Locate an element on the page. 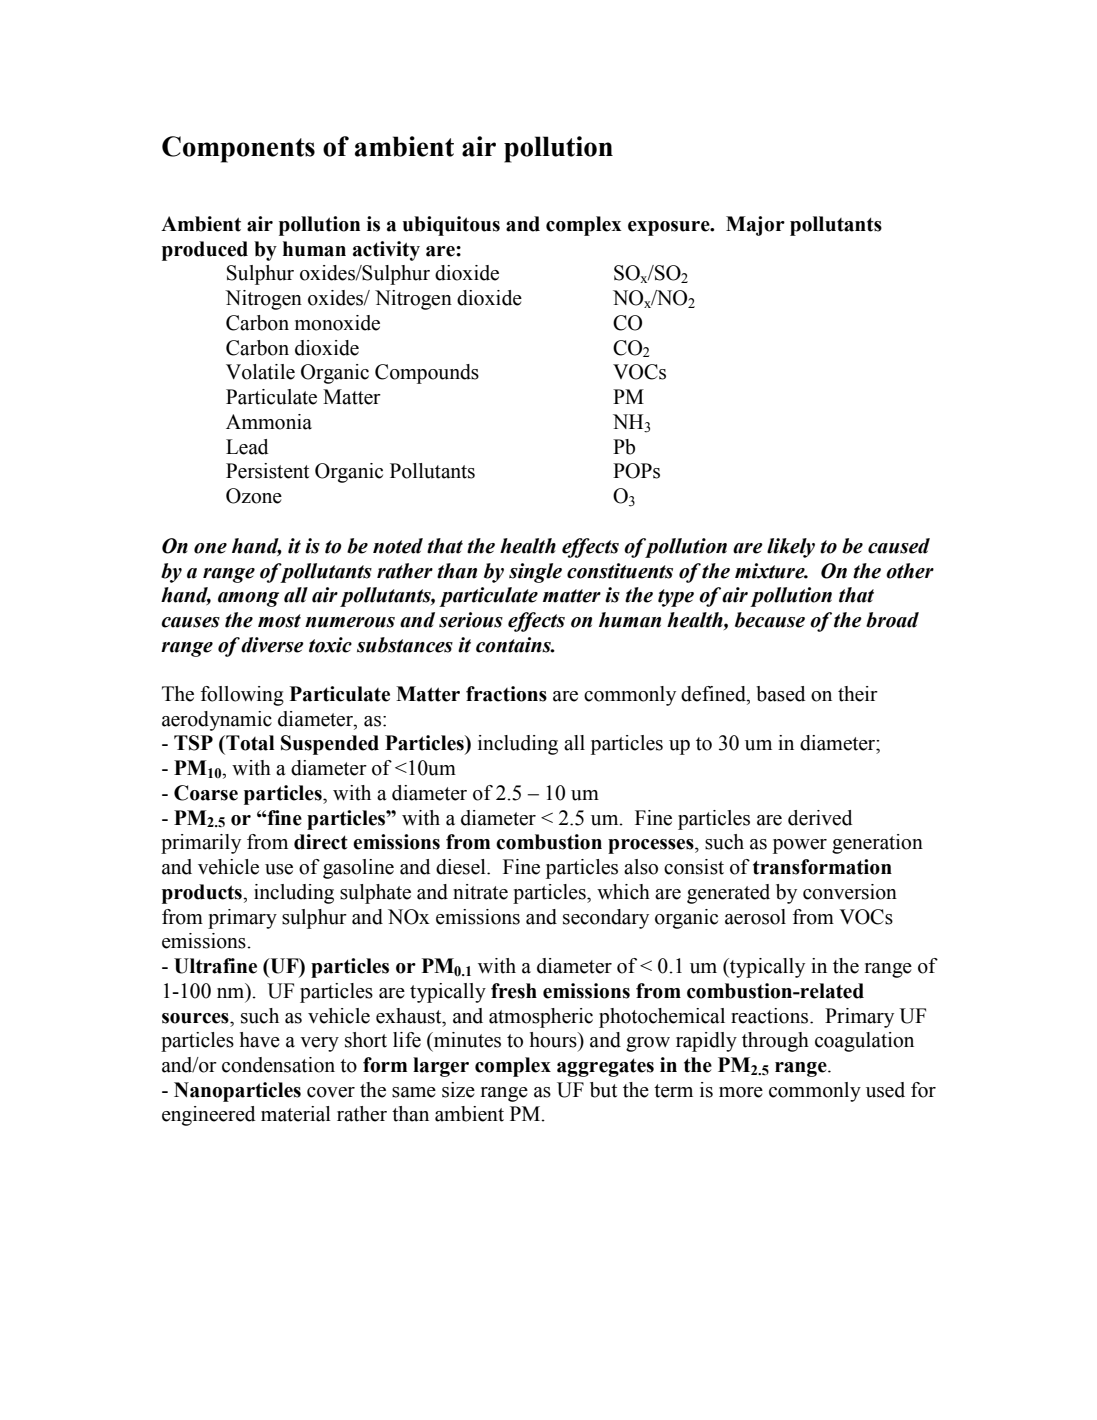 The height and width of the page is (1420, 1097). Major is located at coordinates (755, 226).
